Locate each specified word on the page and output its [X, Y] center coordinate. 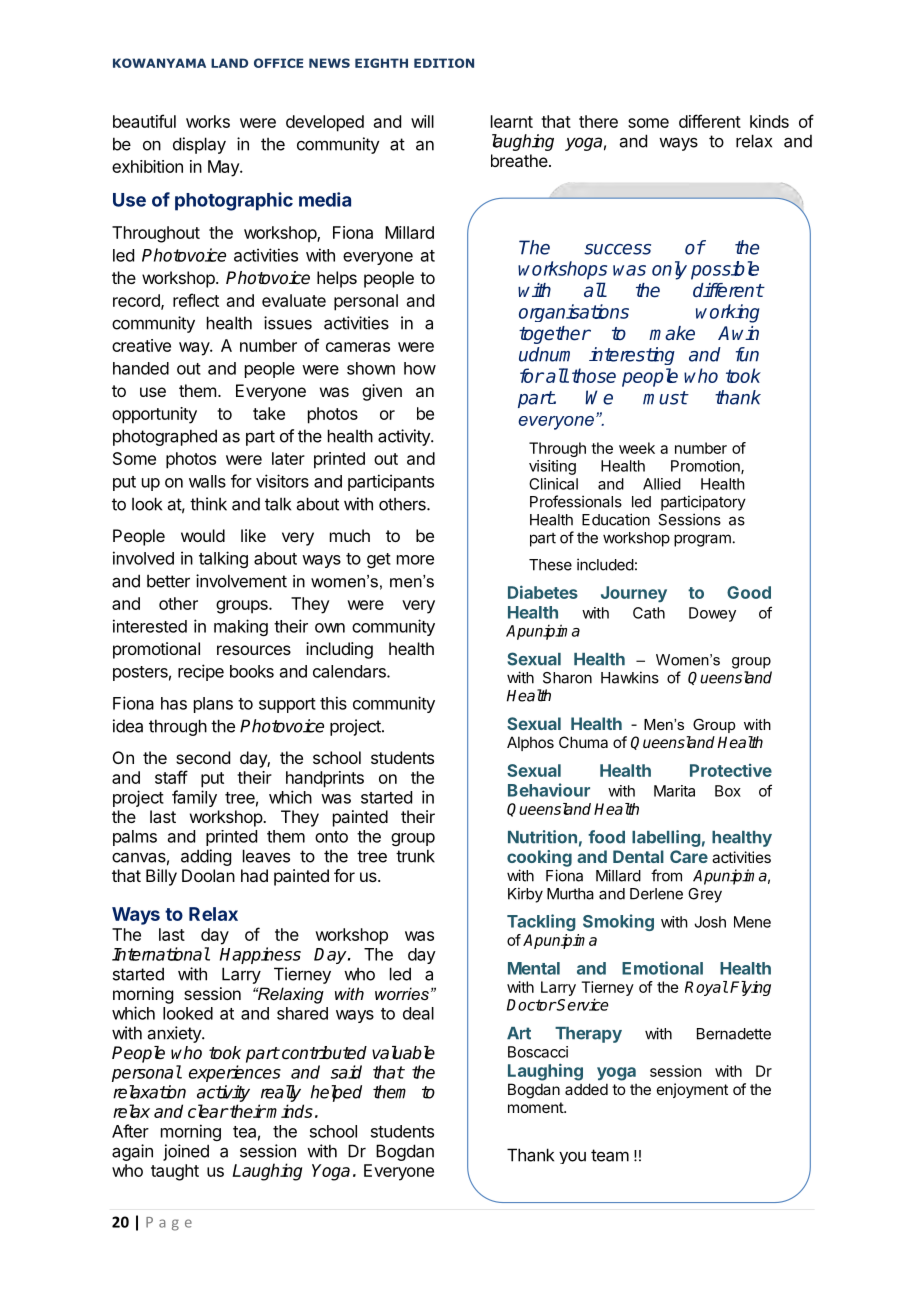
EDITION [444, 63]
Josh [710, 922]
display [199, 145]
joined [186, 1152]
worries [402, 993]
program [702, 540]
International [161, 954]
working [727, 313]
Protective [731, 770]
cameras [358, 347]
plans [213, 705]
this [333, 703]
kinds [769, 121]
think [208, 504]
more [415, 560]
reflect [196, 300]
